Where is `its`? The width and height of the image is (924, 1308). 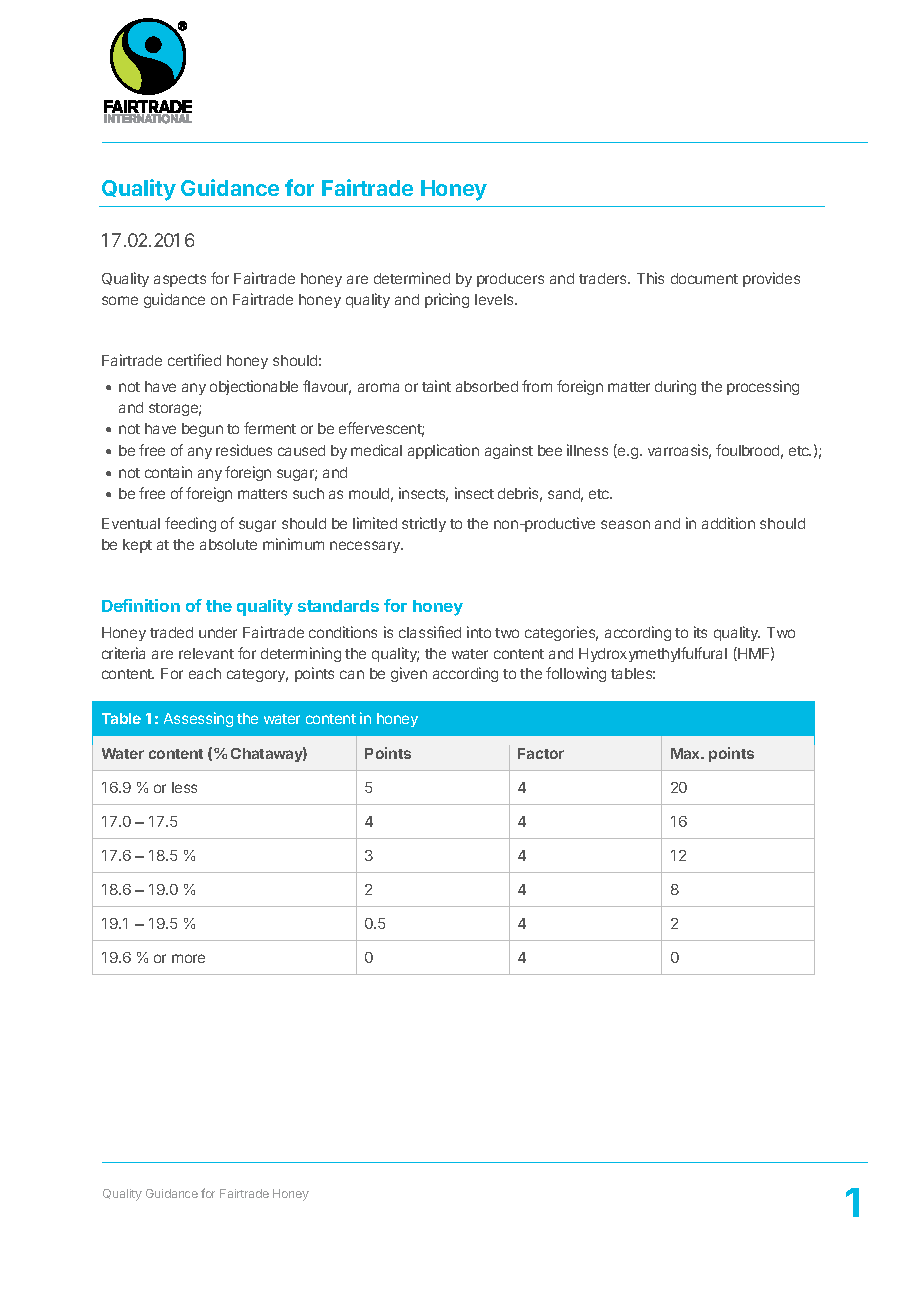
its is located at coordinates (700, 632).
